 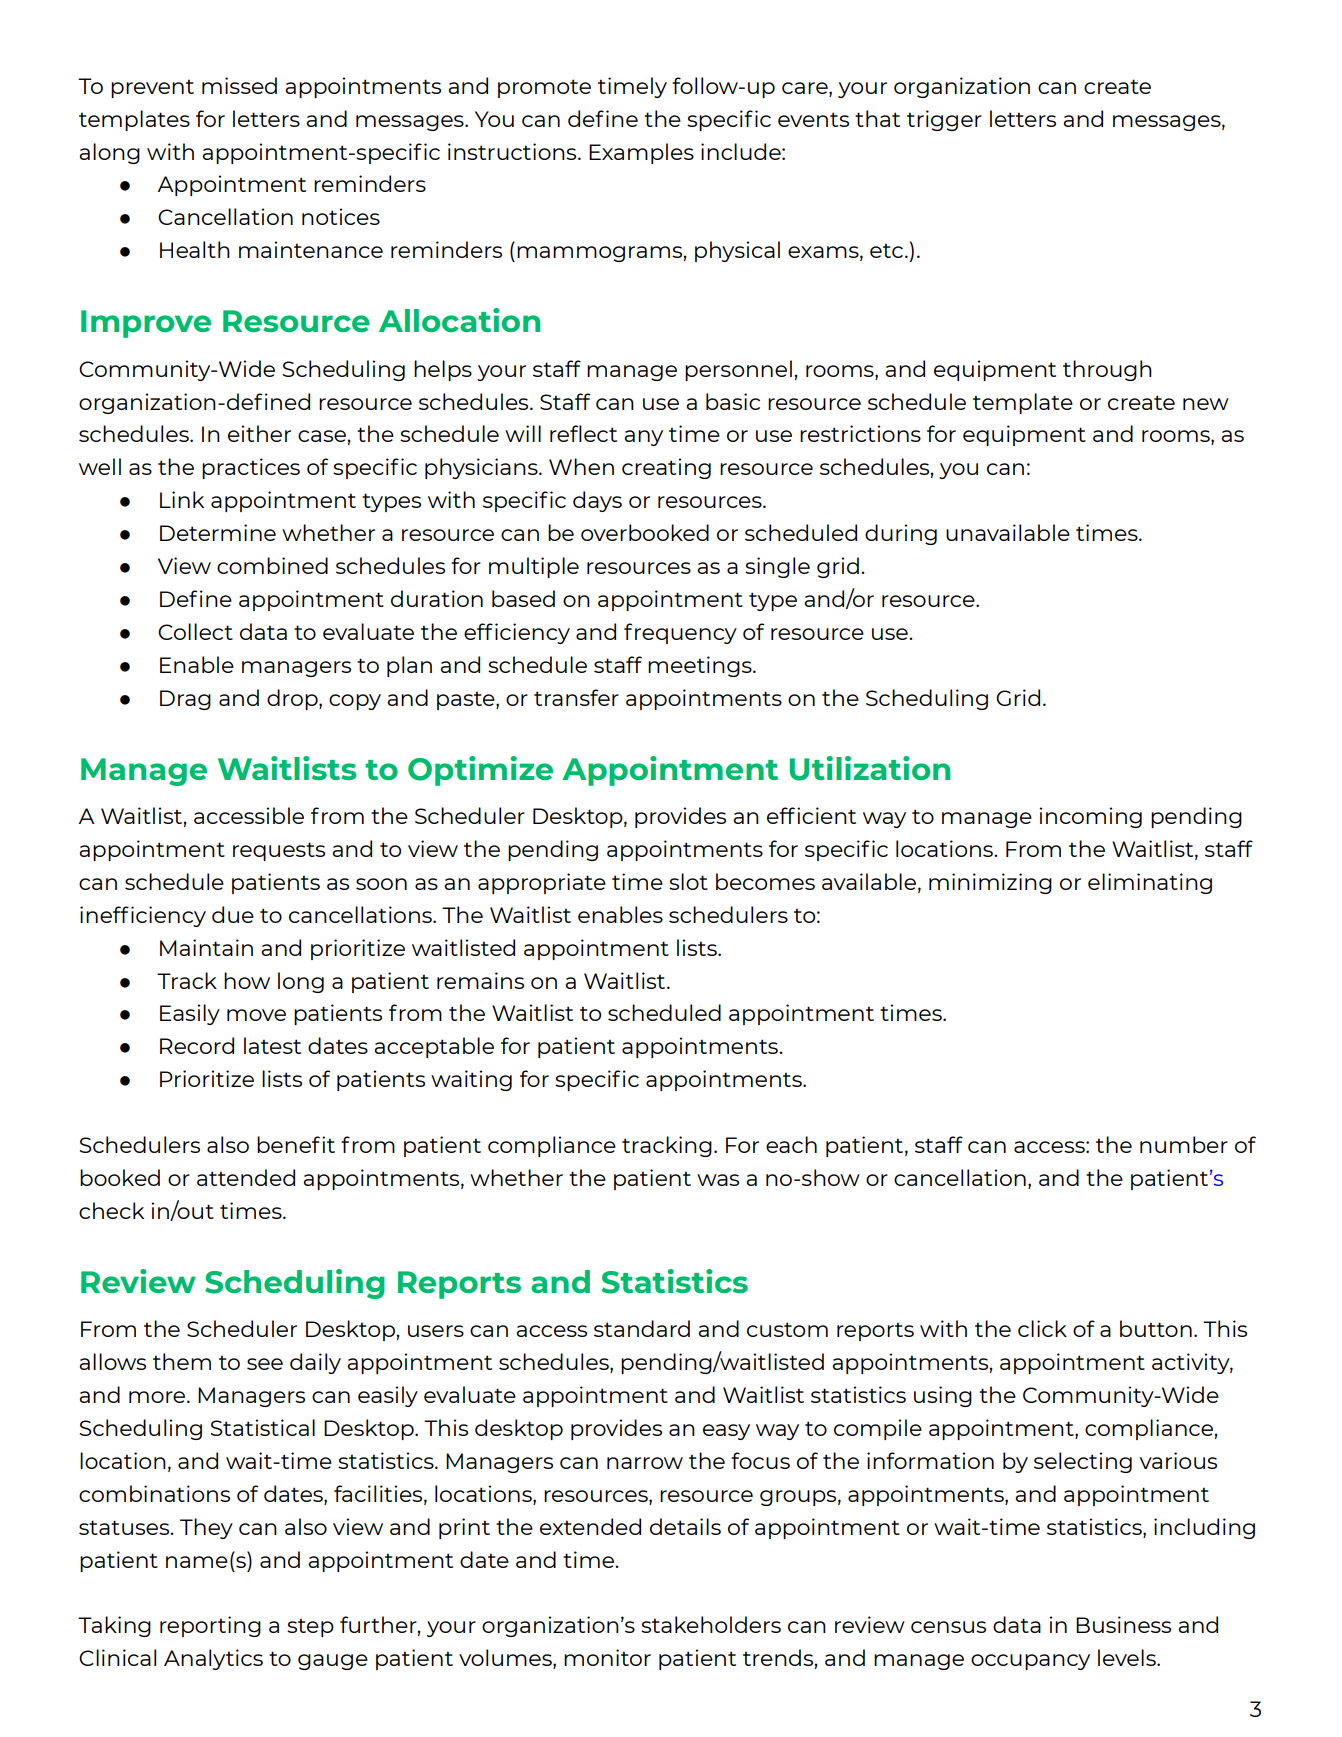 What do you see at coordinates (239, 85) in the screenshot?
I see `missed` at bounding box center [239, 85].
